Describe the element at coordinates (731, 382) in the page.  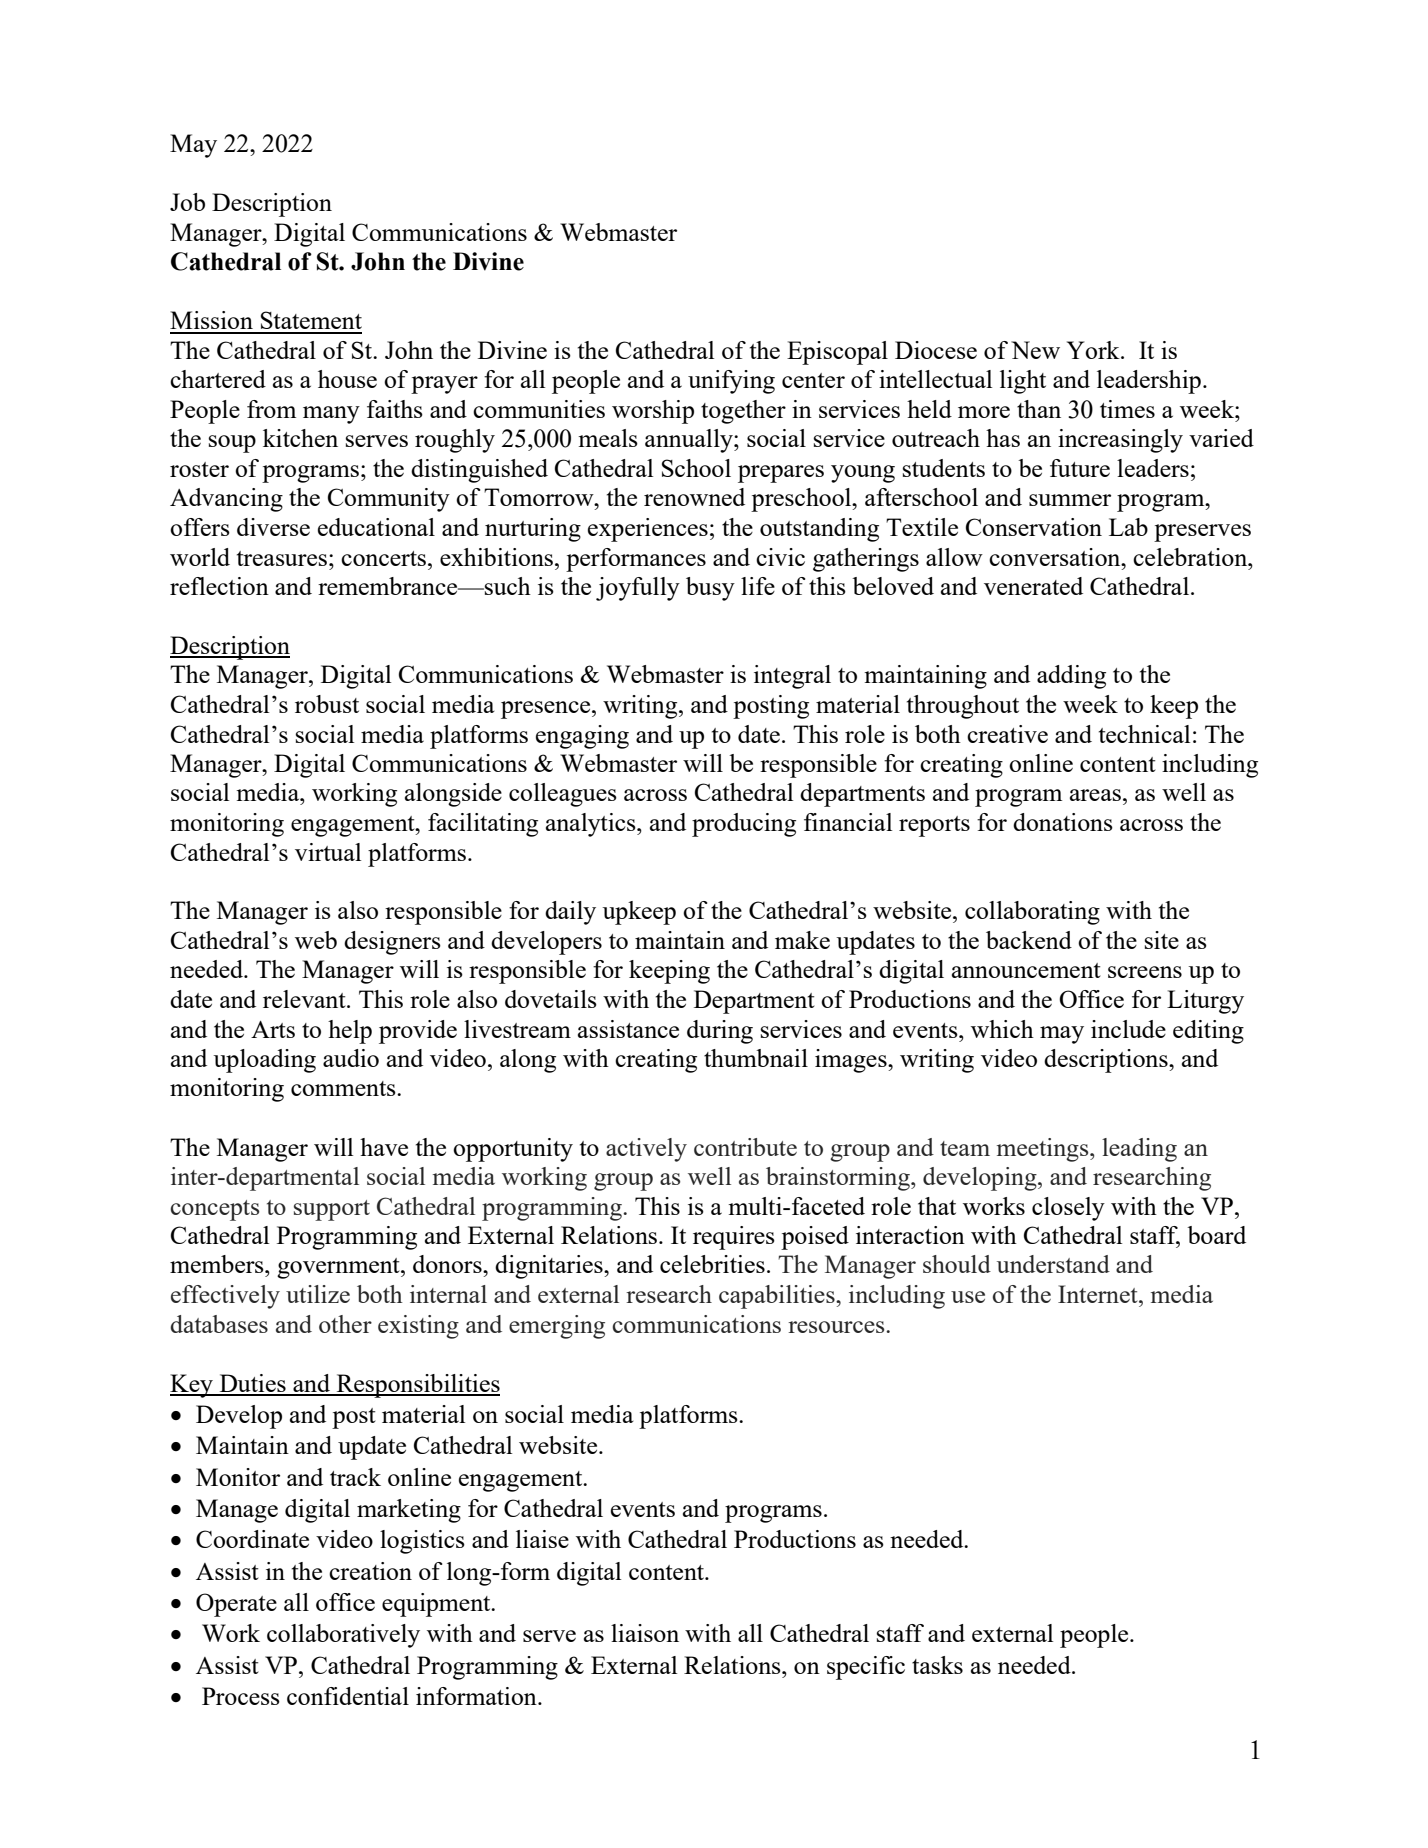
I see `unifying` at that location.
